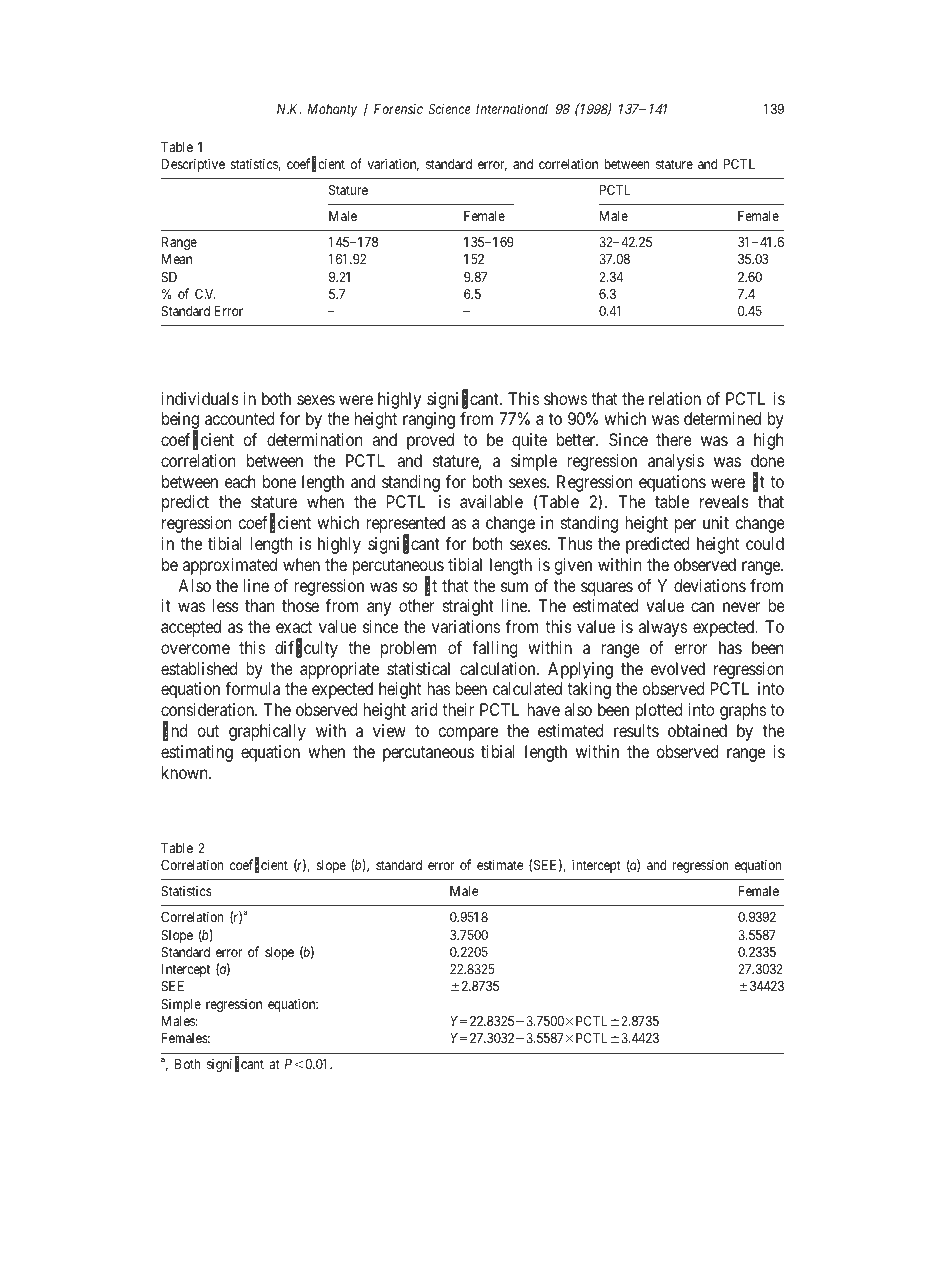 This screenshot has height=1288, width=945. What do you see at coordinates (512, 108) in the screenshot?
I see `International` at bounding box center [512, 108].
